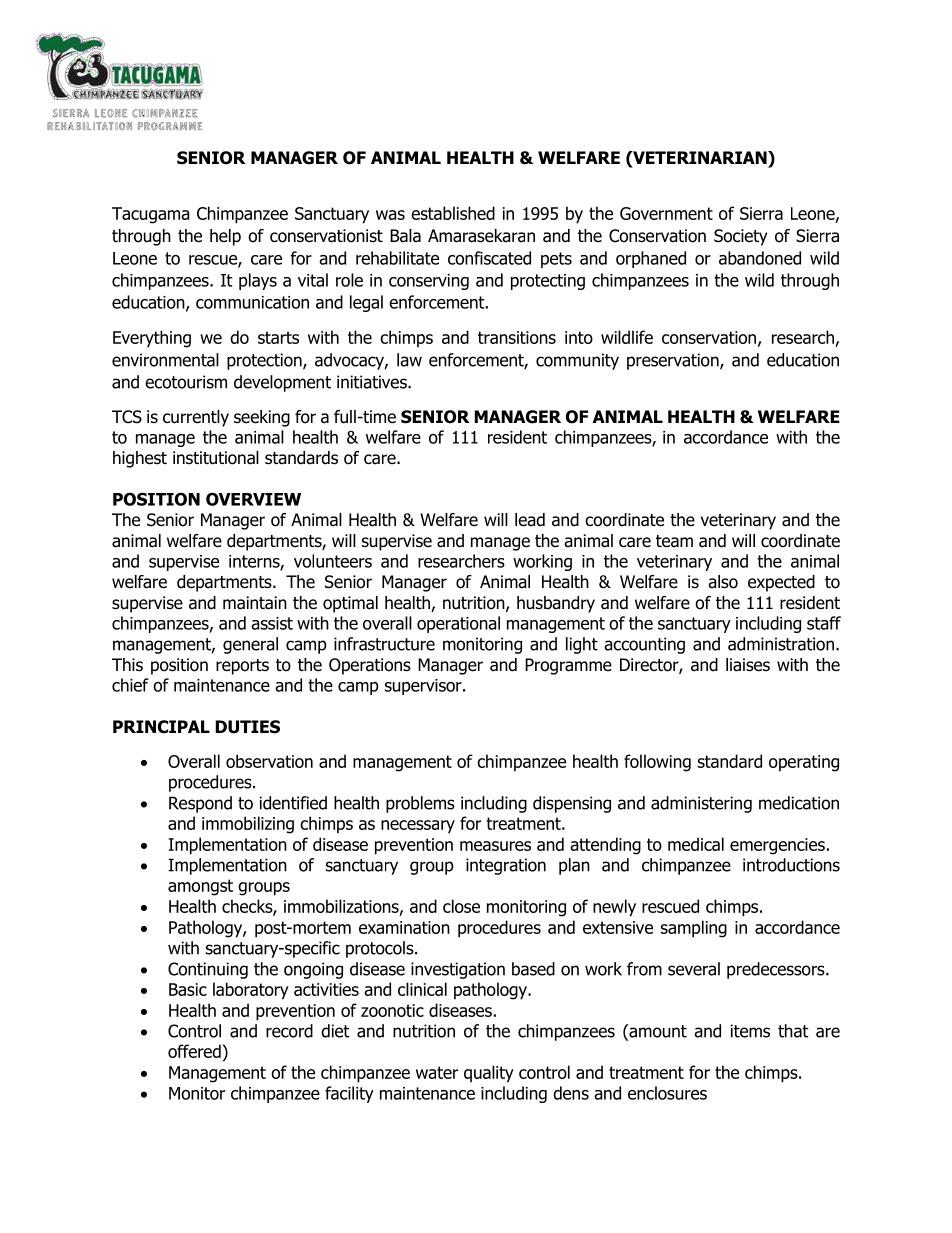 The height and width of the page is (1233, 952). I want to click on VETERINARIAN, so click(700, 157).
